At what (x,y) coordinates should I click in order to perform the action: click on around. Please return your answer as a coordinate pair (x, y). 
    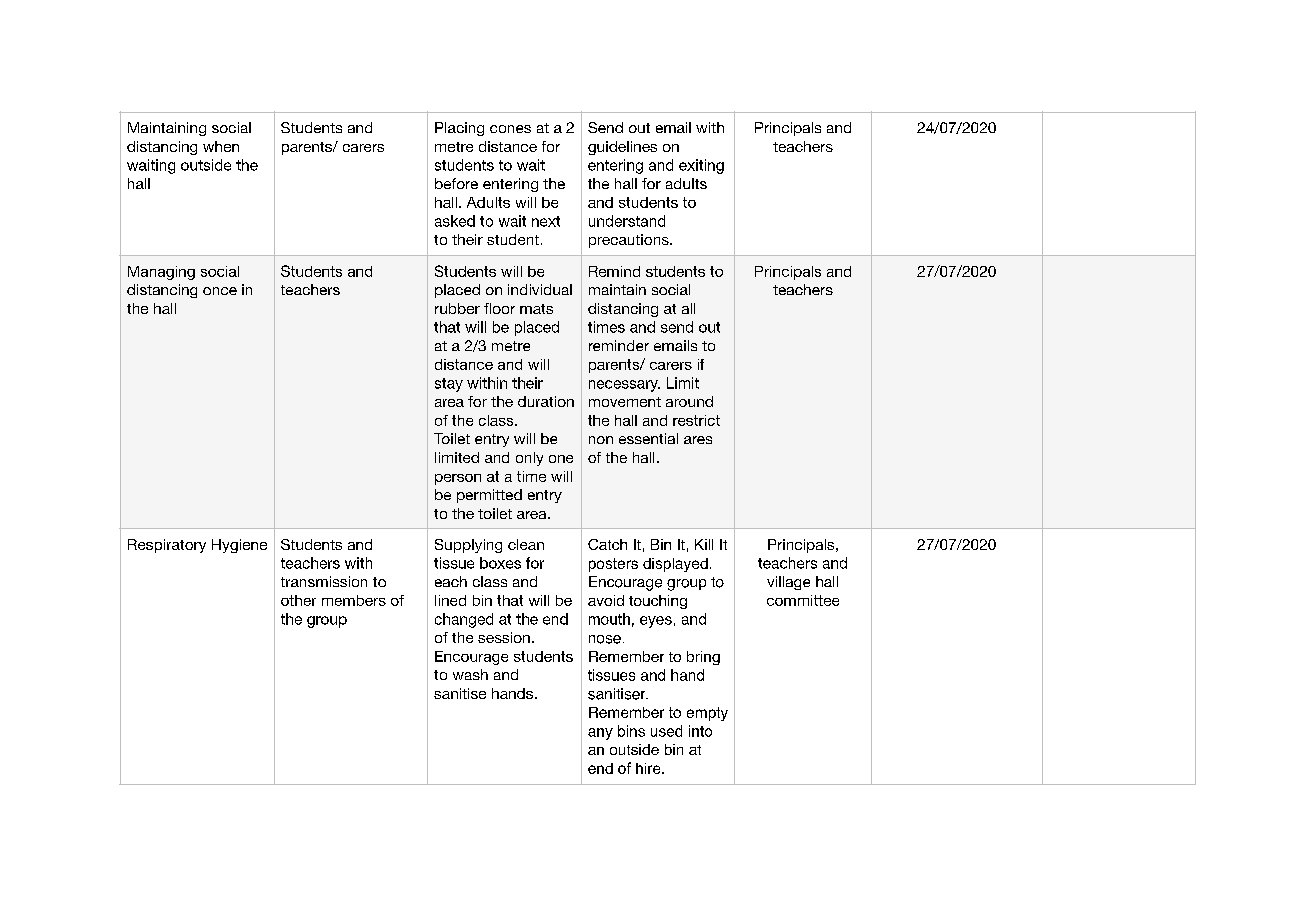
    Looking at the image, I should click on (689, 401).
